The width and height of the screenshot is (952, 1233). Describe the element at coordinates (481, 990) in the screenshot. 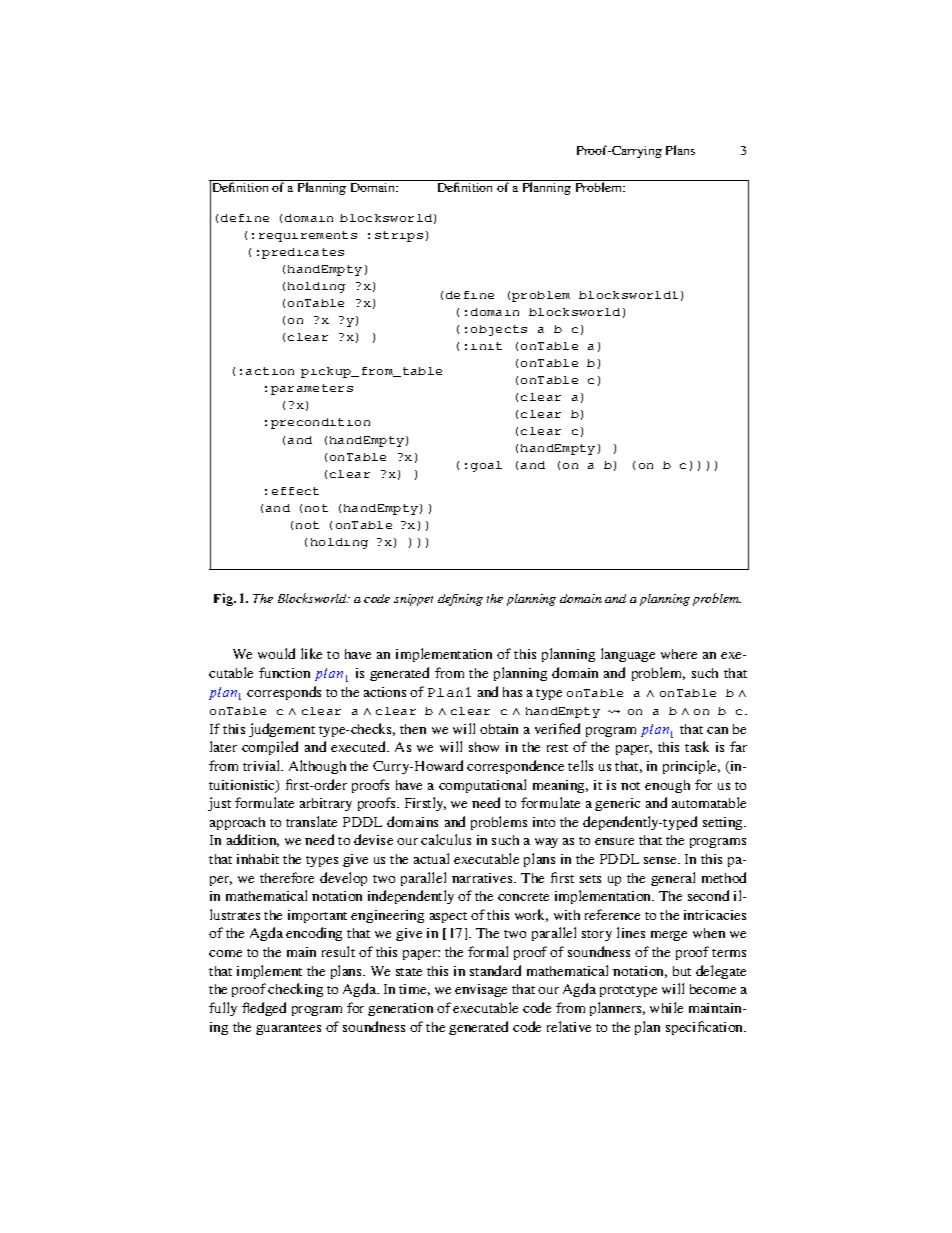

I see `envisage` at that location.
